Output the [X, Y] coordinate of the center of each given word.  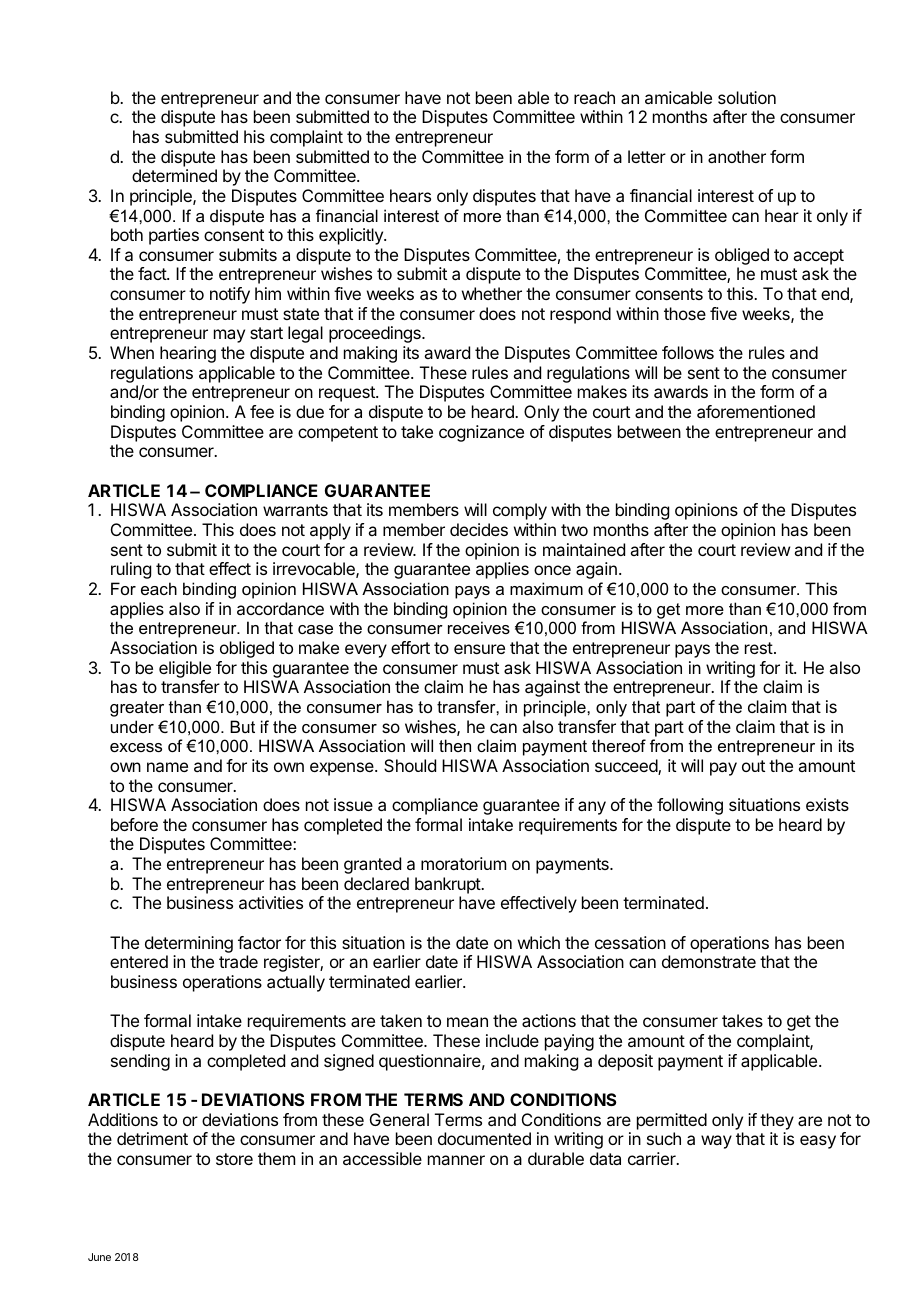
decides [479, 529]
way [716, 1142]
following [690, 806]
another [737, 156]
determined [174, 175]
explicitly [352, 236]
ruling [131, 570]
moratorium [463, 863]
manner [456, 1160]
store [234, 1159]
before [134, 824]
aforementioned [756, 411]
